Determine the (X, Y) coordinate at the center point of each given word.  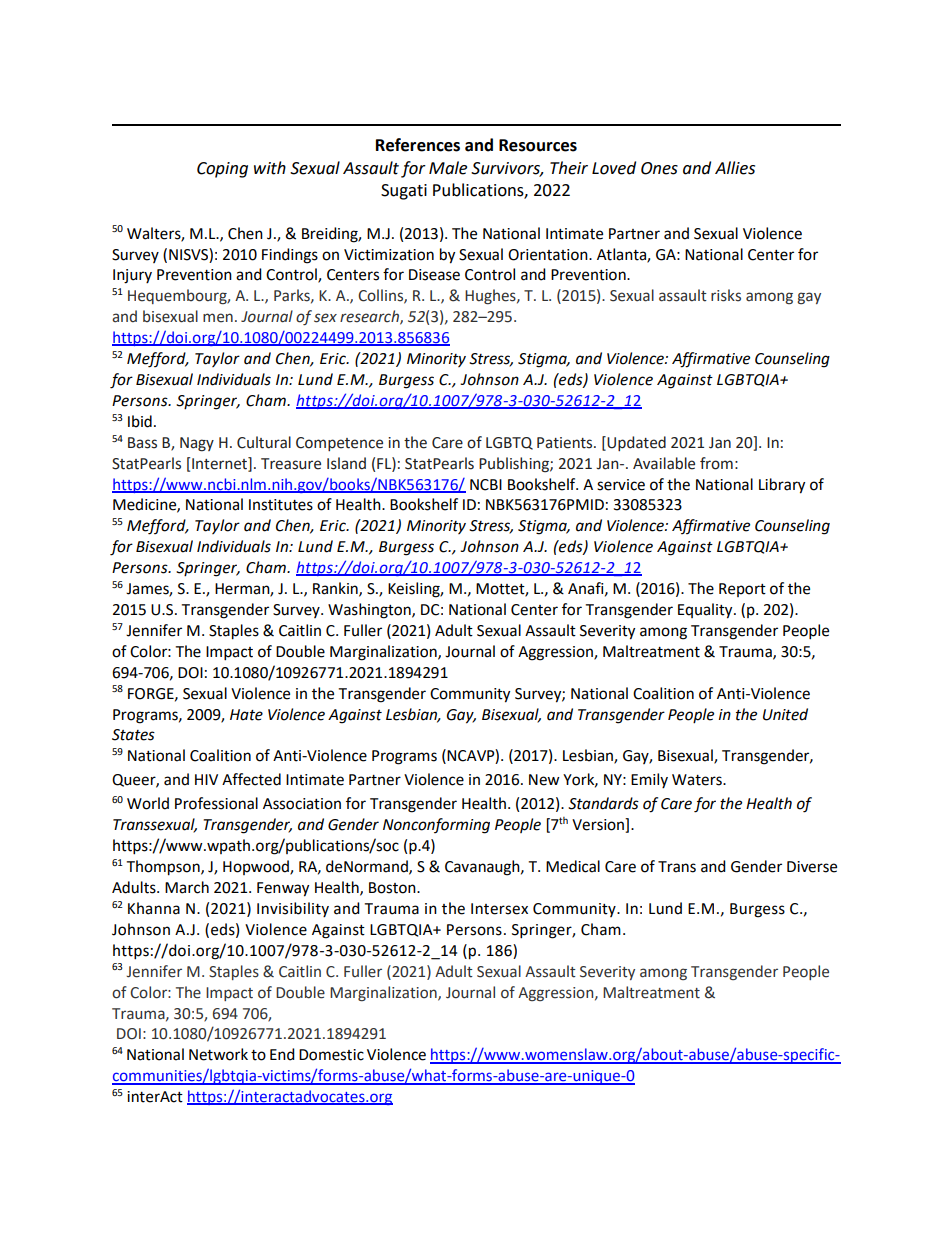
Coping (222, 170)
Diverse (812, 867)
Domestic (331, 1055)
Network (218, 1054)
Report (742, 590)
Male (448, 168)
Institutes (281, 505)
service (621, 485)
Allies (735, 168)
